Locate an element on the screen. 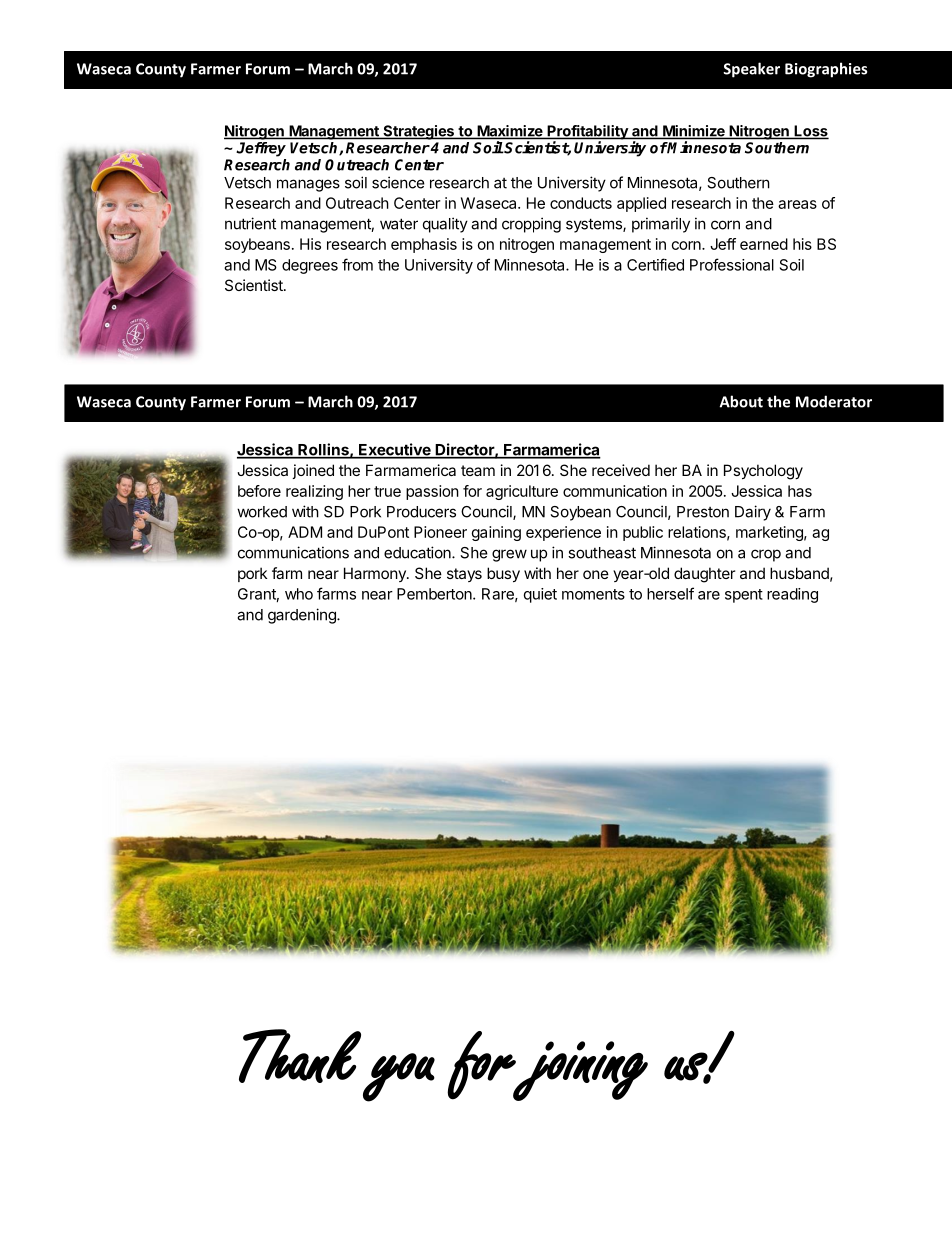  who is located at coordinates (299, 594).
